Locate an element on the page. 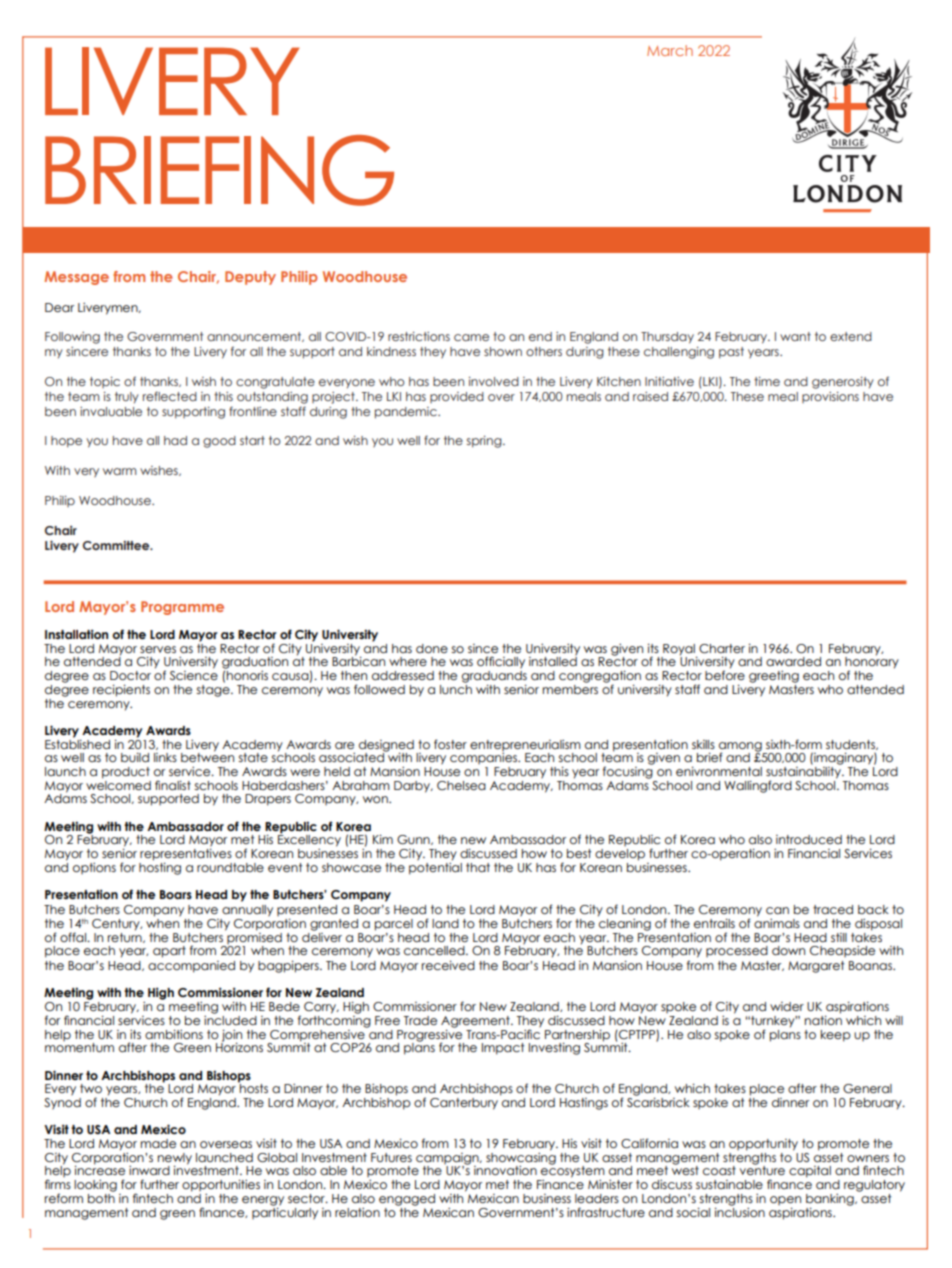 The width and height of the page is (952, 1268). animals is located at coordinates (777, 922).
